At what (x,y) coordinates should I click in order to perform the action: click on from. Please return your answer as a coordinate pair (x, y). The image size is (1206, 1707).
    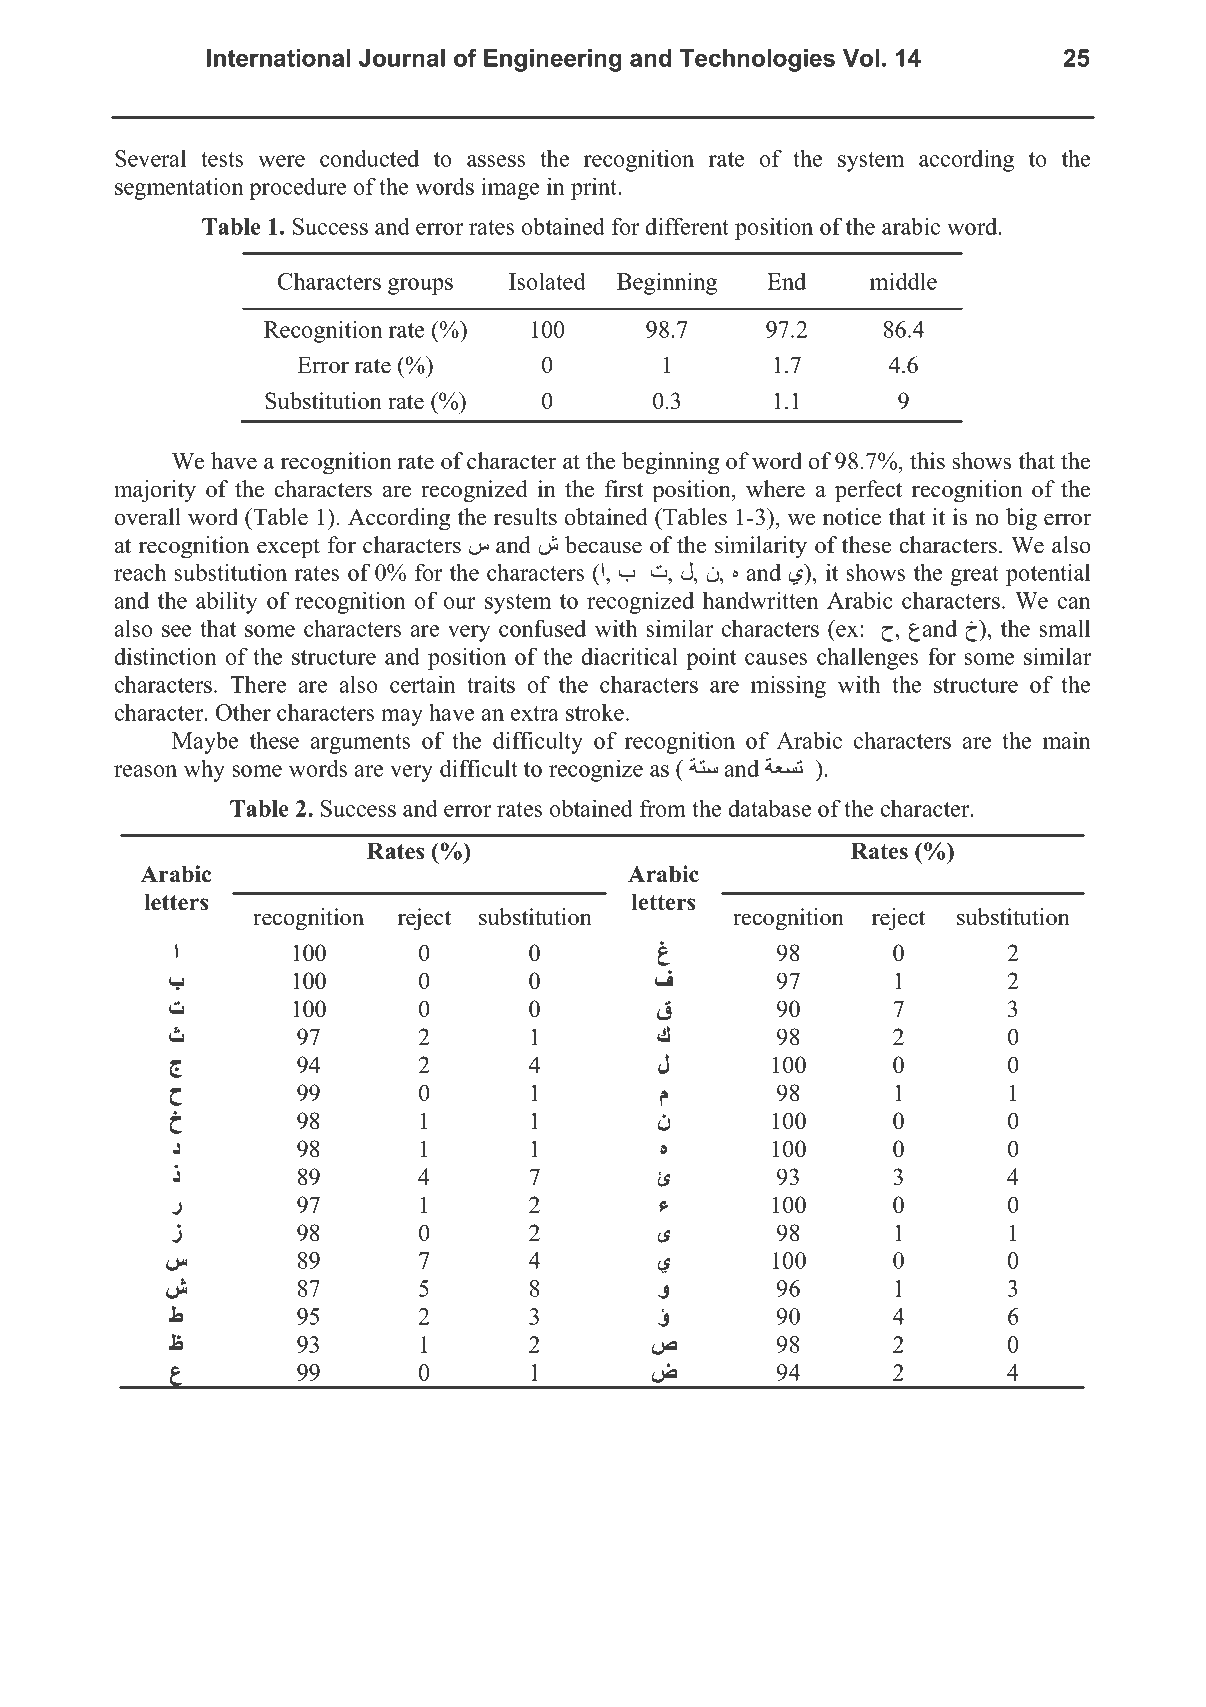
    Looking at the image, I should click on (663, 808).
